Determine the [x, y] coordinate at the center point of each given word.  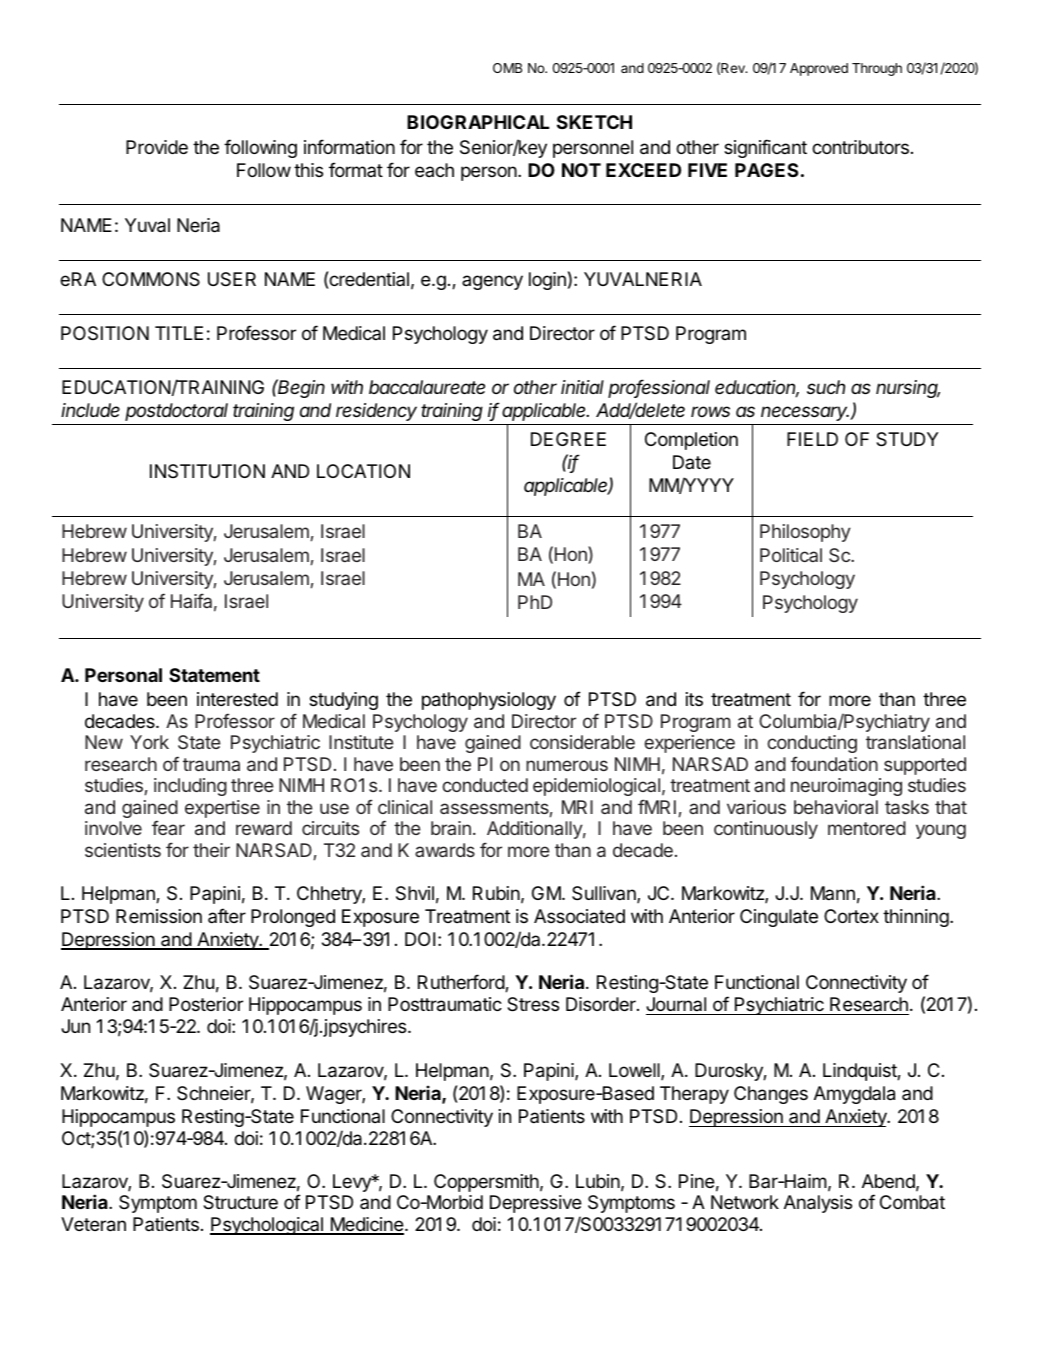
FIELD [812, 439]
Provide [157, 147]
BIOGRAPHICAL [478, 122]
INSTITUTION [207, 471]
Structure [240, 1202]
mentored [867, 828]
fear [168, 827]
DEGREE [568, 439]
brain [451, 828]
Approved [819, 69]
